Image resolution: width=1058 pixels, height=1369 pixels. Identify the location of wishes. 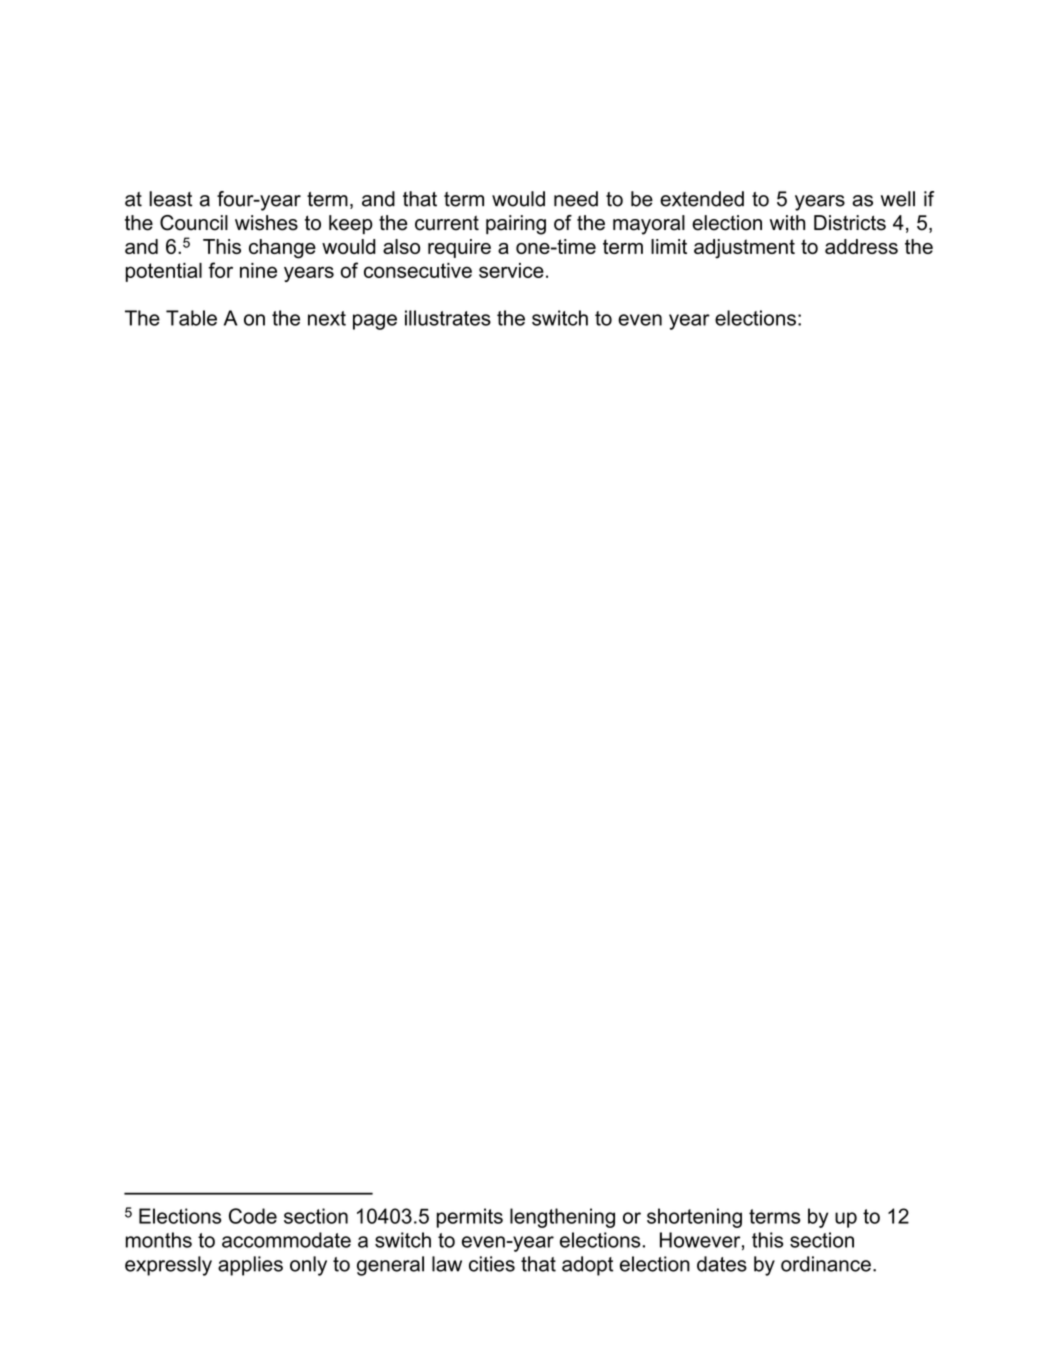
(266, 223).
